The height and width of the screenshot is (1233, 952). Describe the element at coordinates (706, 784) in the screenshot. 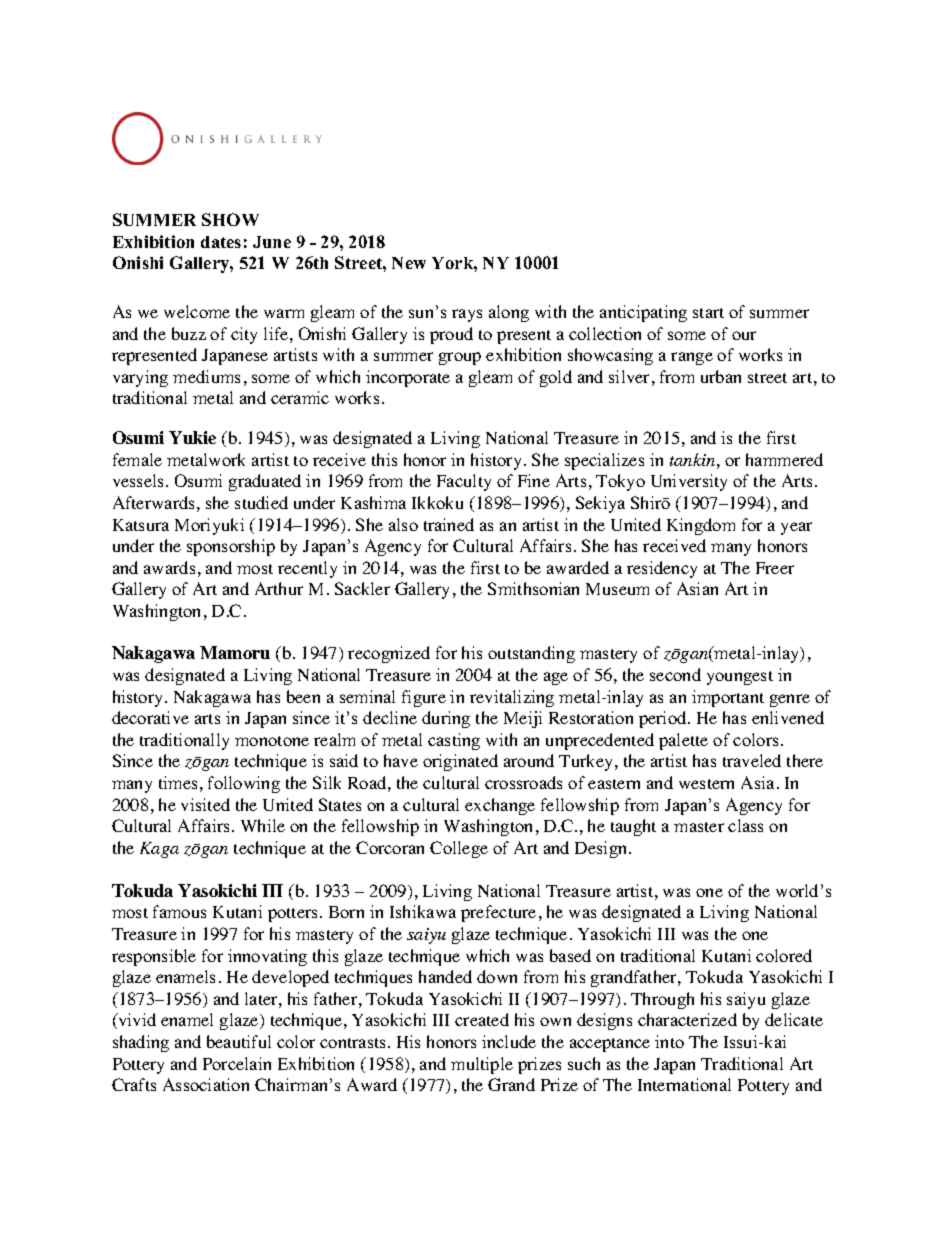

I see `western` at that location.
